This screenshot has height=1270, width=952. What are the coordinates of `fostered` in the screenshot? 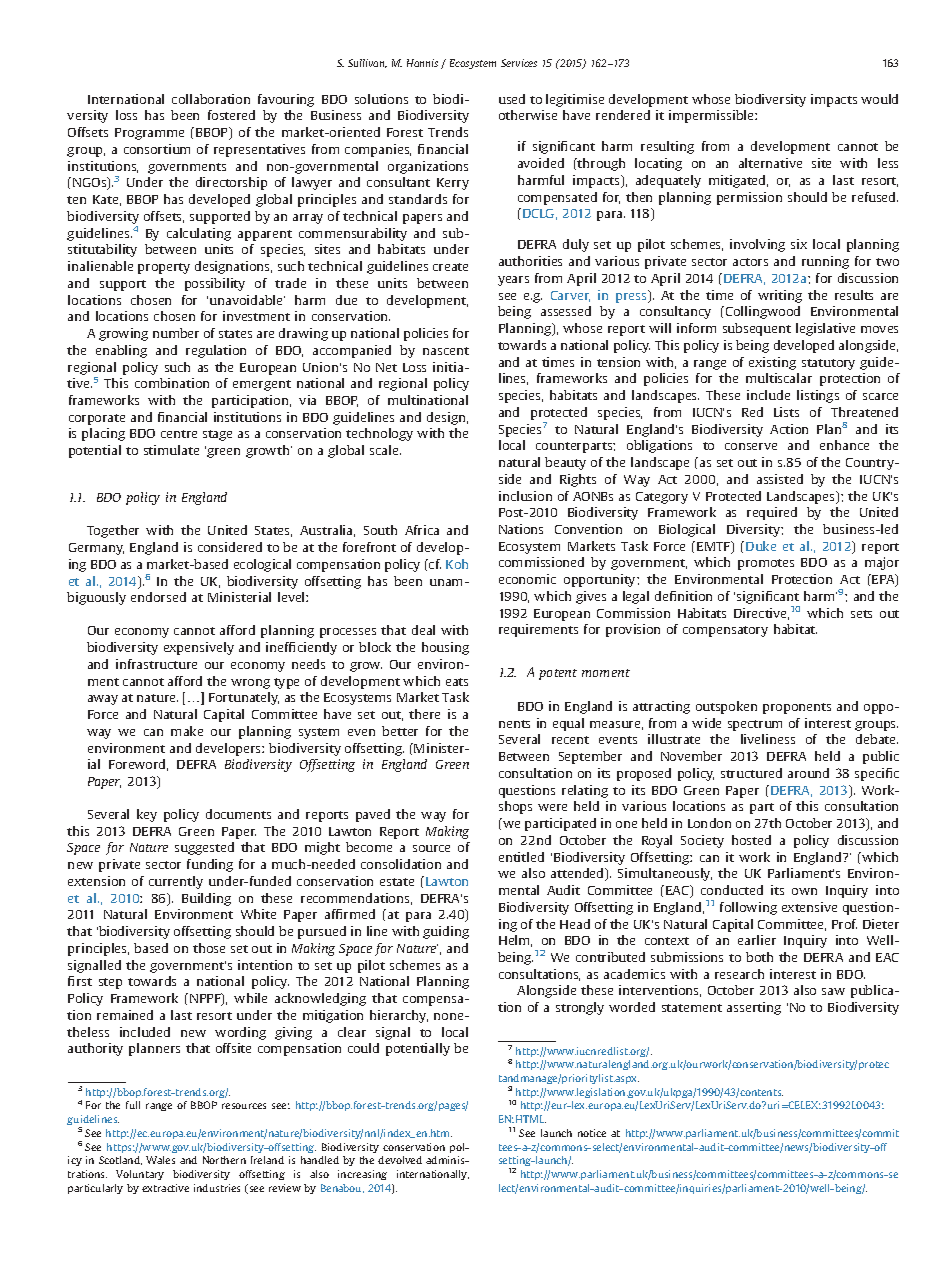 It's located at (231, 115).
